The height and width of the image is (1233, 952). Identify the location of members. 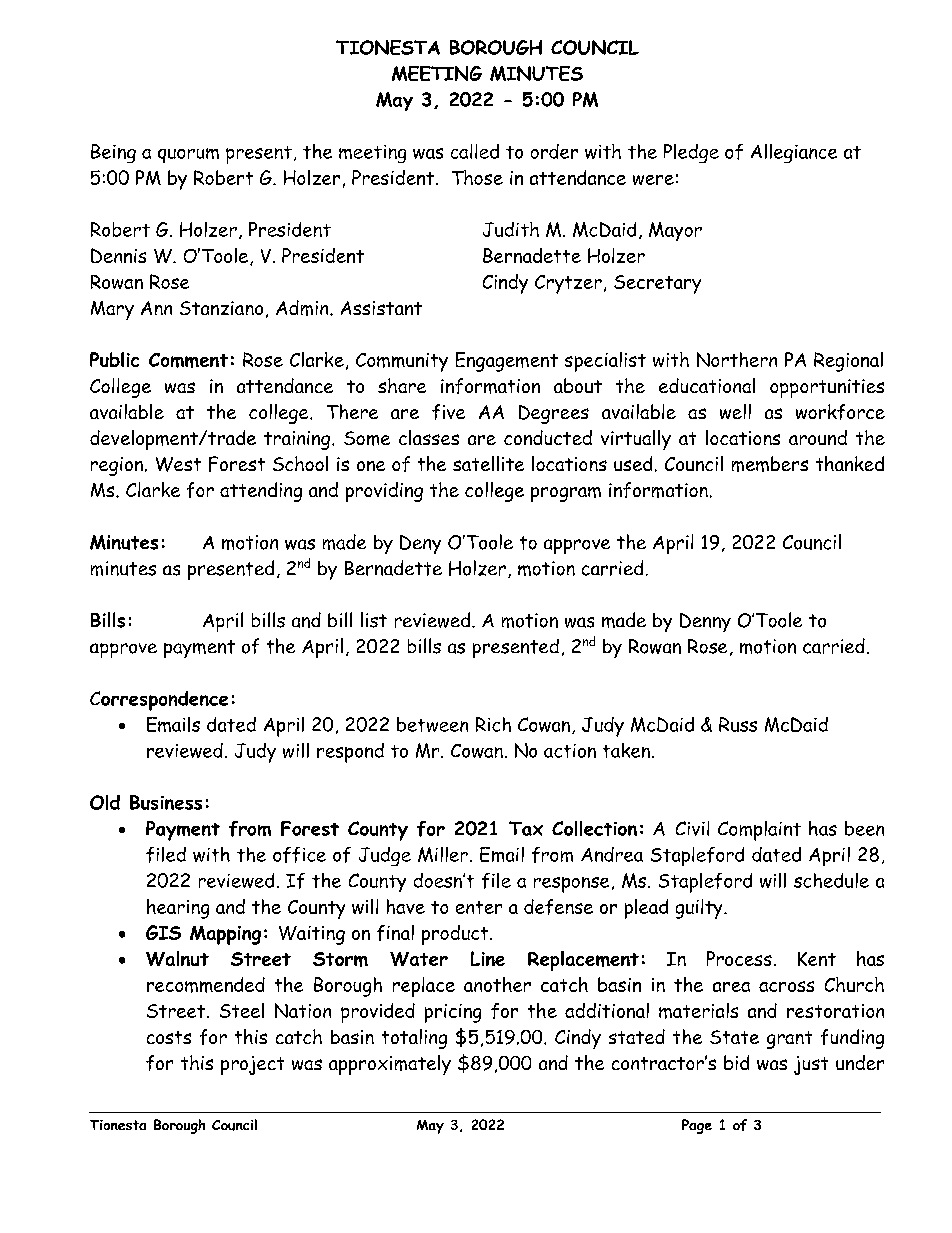
(770, 464).
